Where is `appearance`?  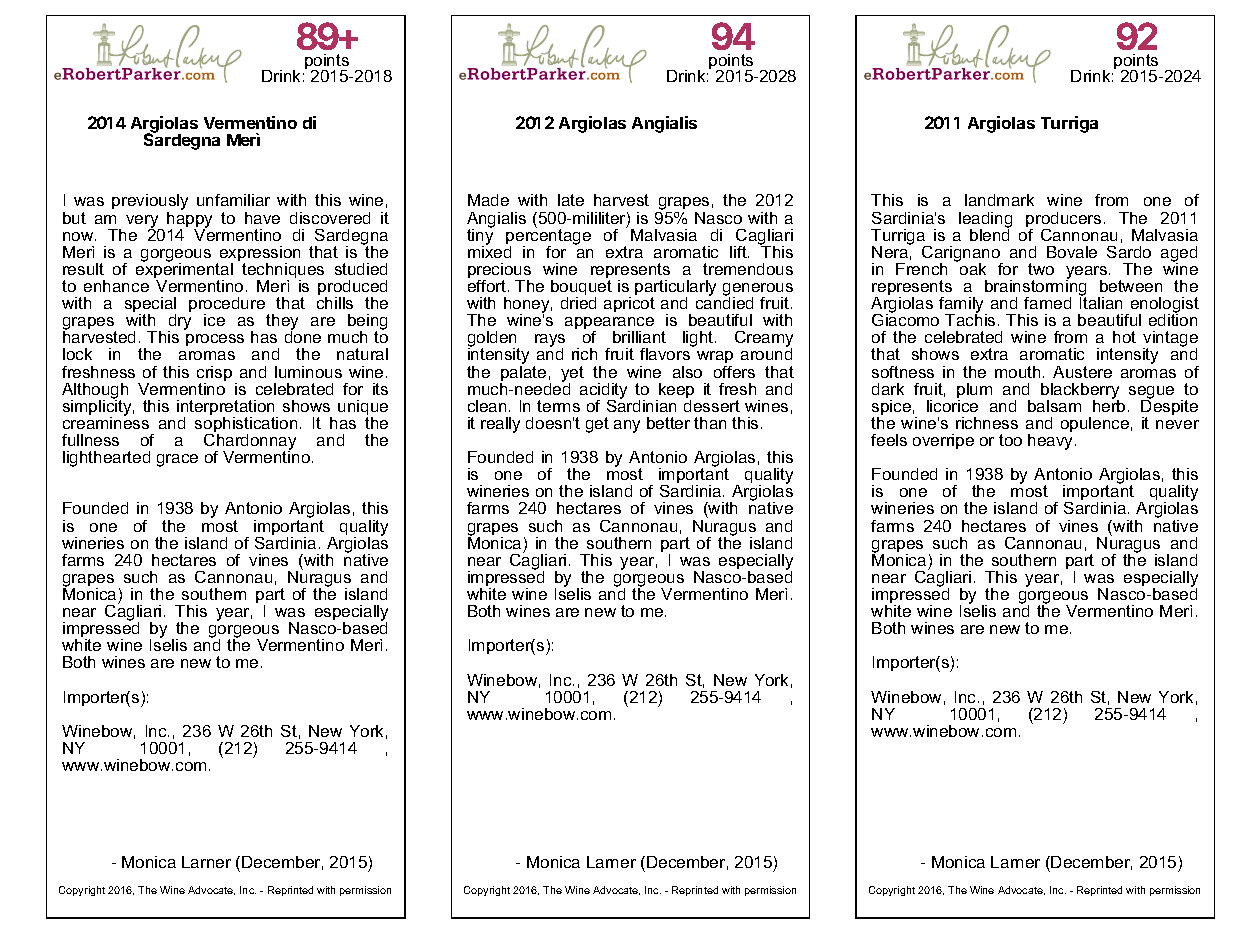
appearance is located at coordinates (609, 325).
